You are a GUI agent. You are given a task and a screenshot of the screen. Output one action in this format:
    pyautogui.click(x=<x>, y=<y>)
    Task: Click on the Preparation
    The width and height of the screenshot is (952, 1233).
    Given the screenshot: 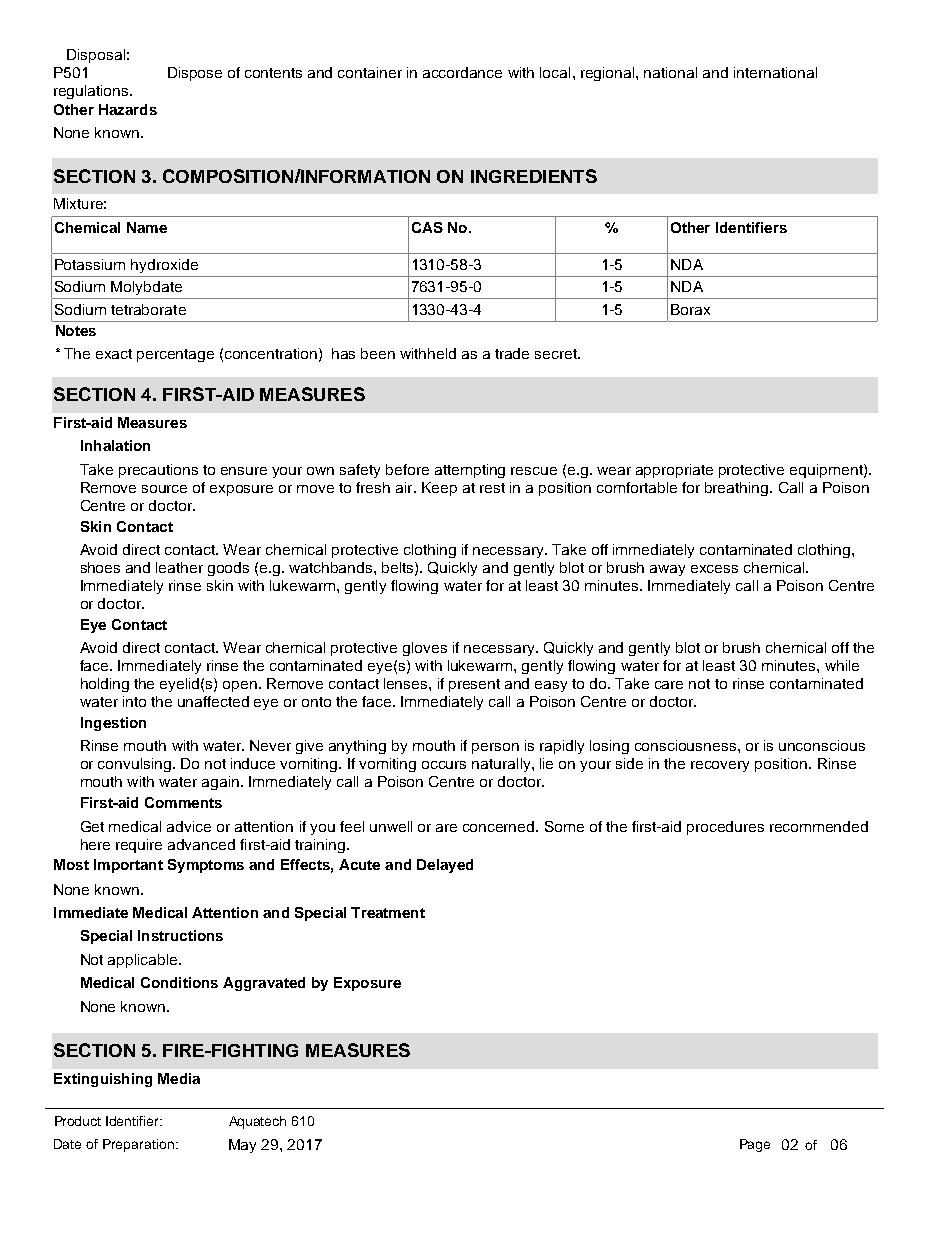 What is the action you would take?
    pyautogui.click(x=138, y=1145)
